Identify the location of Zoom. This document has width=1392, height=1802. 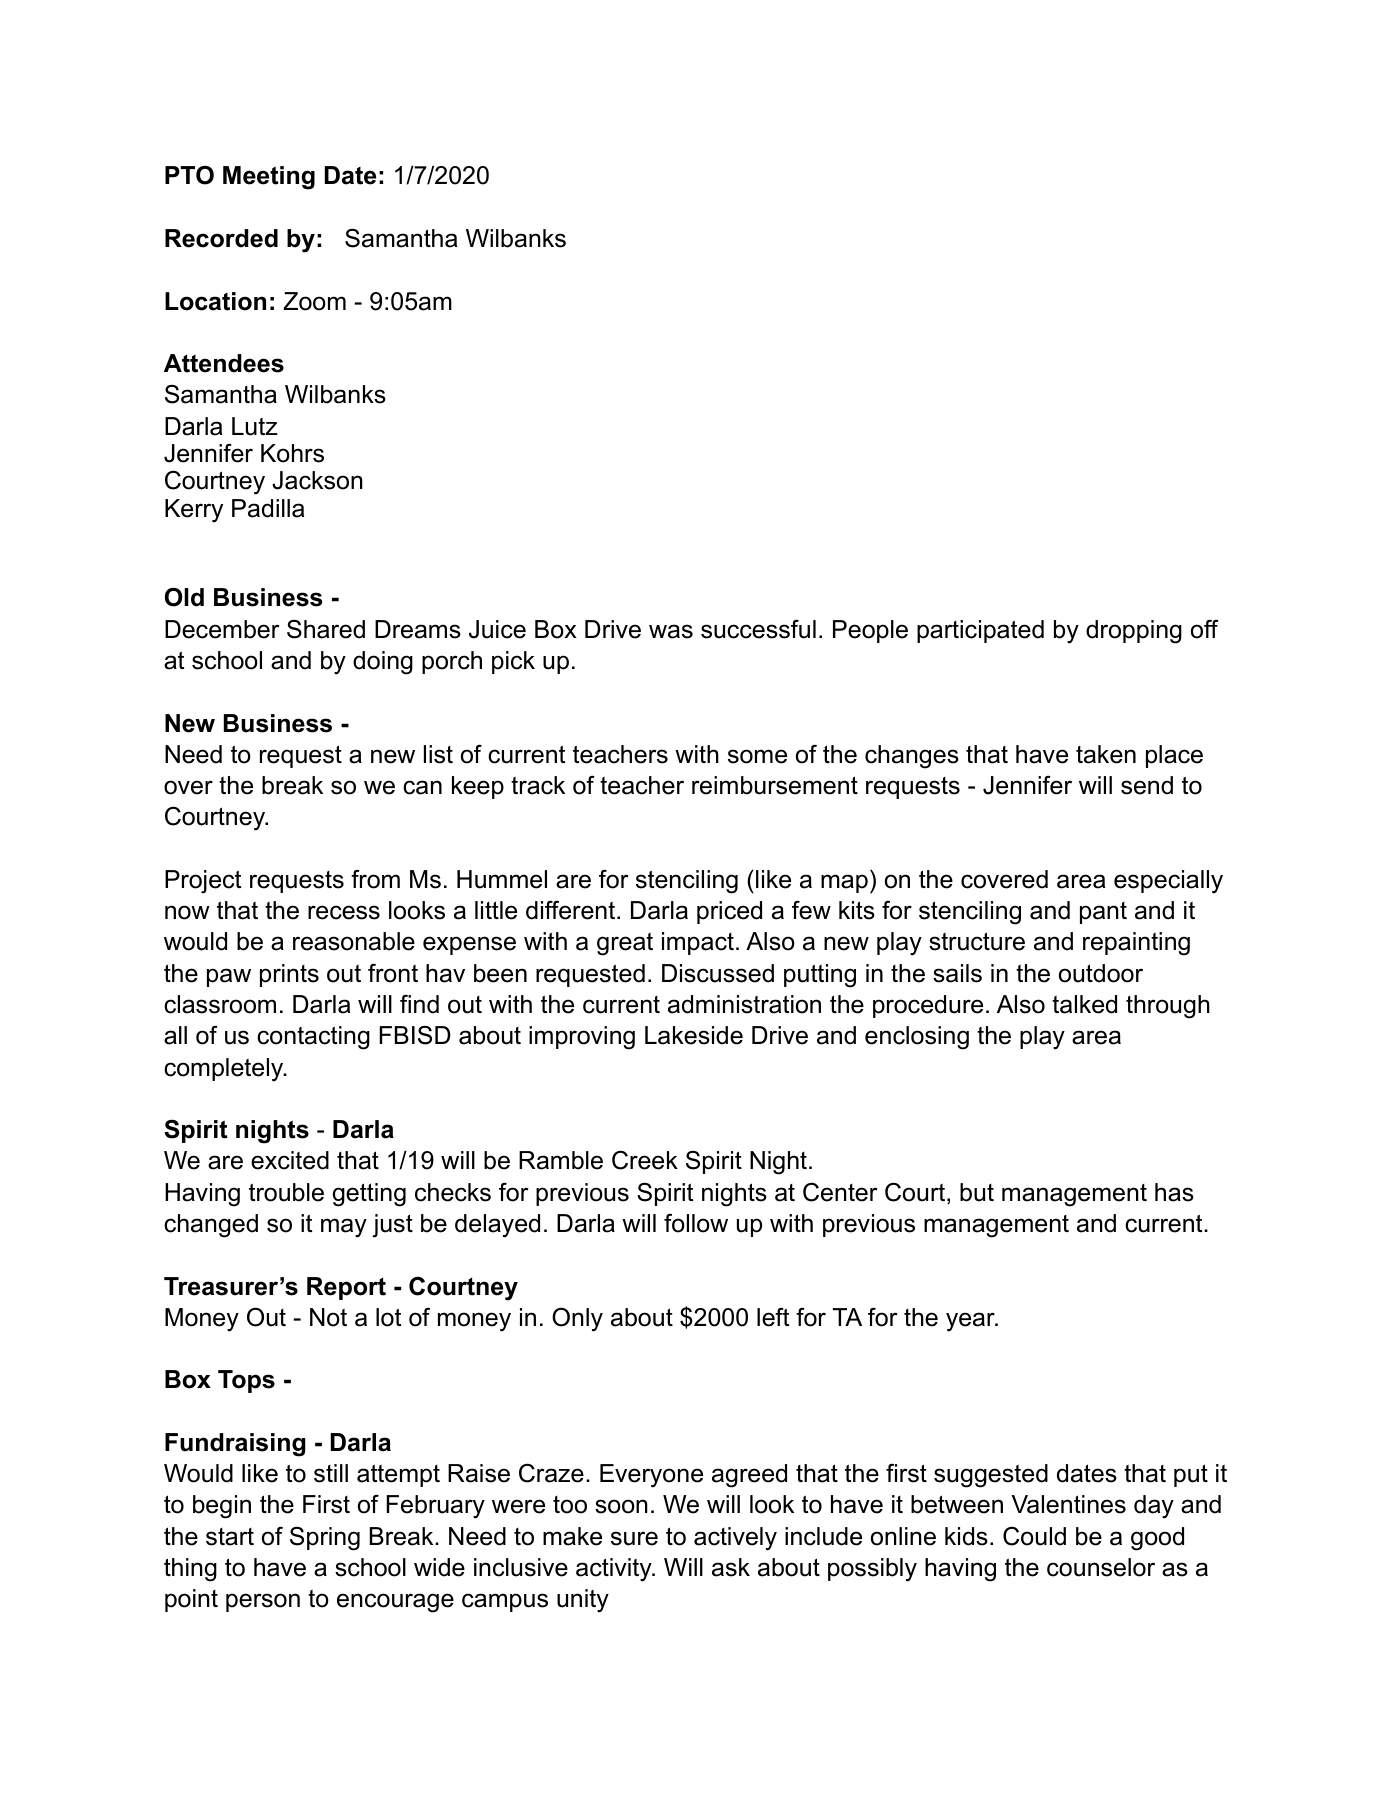
(314, 301).
